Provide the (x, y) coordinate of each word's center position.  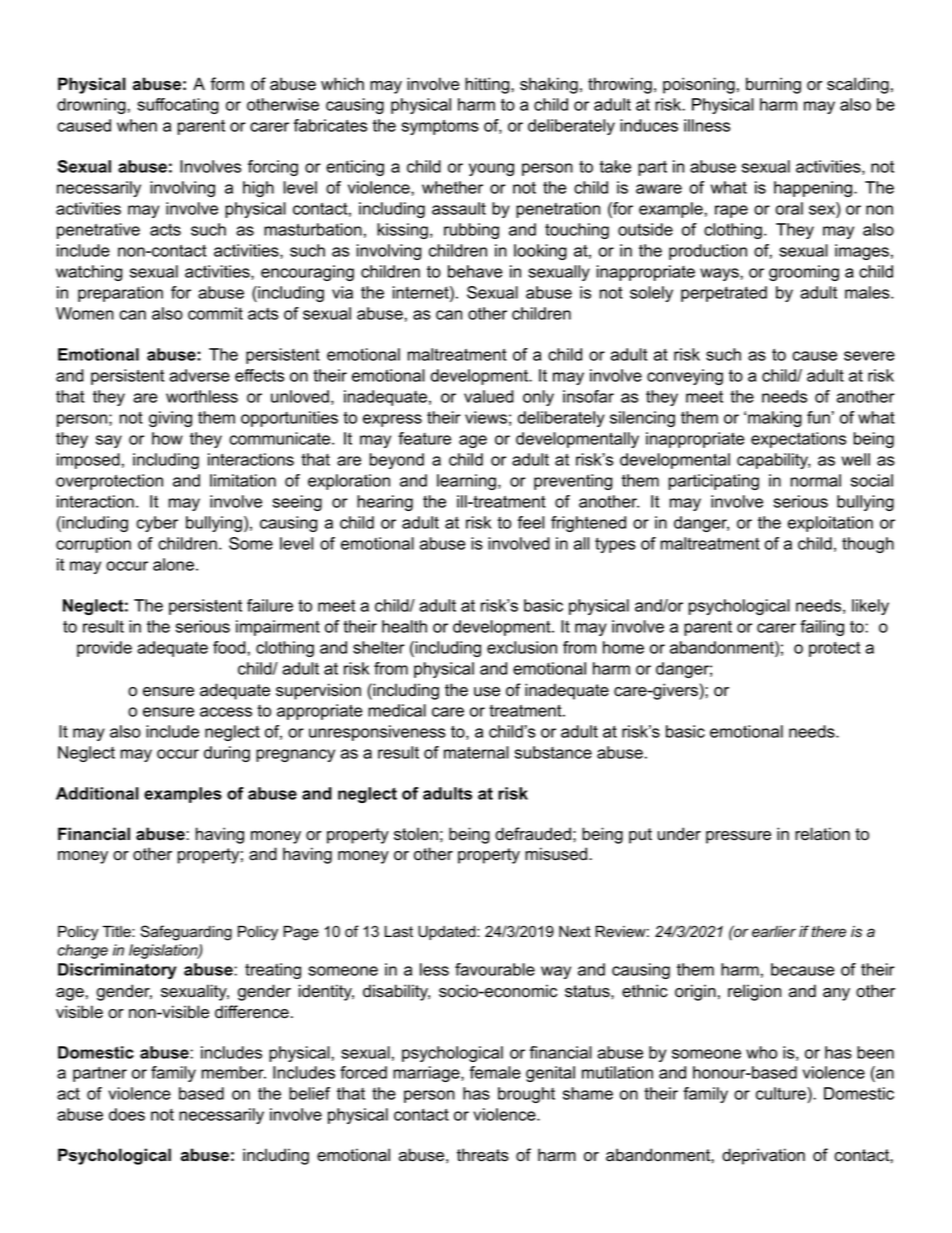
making (775, 419)
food (229, 647)
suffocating (178, 106)
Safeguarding (186, 933)
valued (489, 396)
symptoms (440, 127)
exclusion (522, 647)
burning (773, 85)
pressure (738, 837)
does (127, 1114)
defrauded (533, 834)
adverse (199, 375)
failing (822, 628)
